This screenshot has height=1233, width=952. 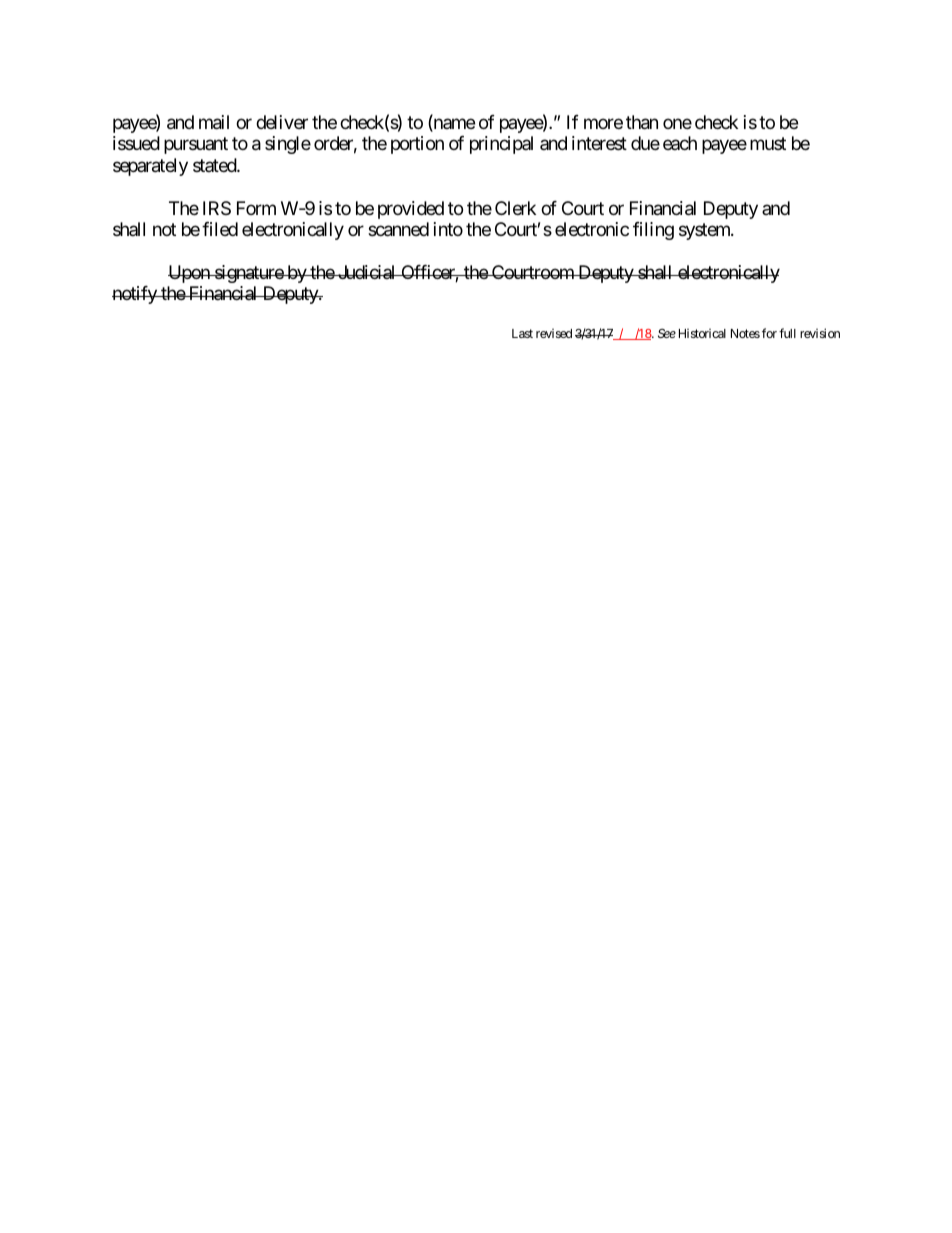 I want to click on must, so click(x=768, y=143).
